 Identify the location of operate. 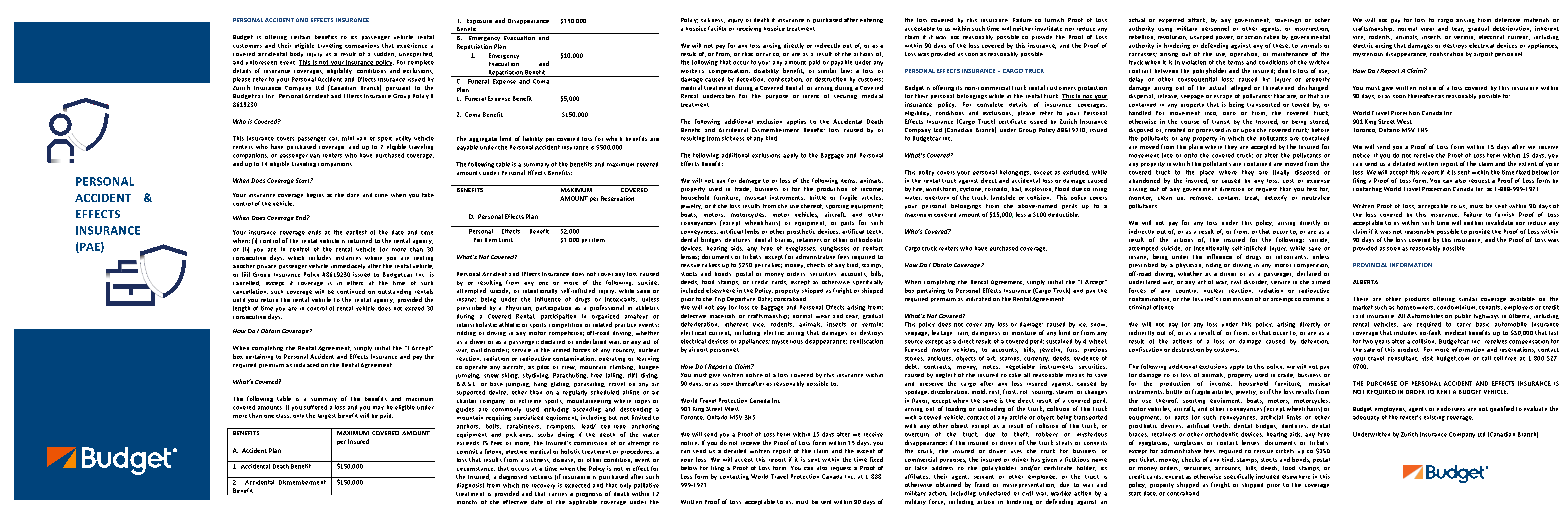
(476, 367).
